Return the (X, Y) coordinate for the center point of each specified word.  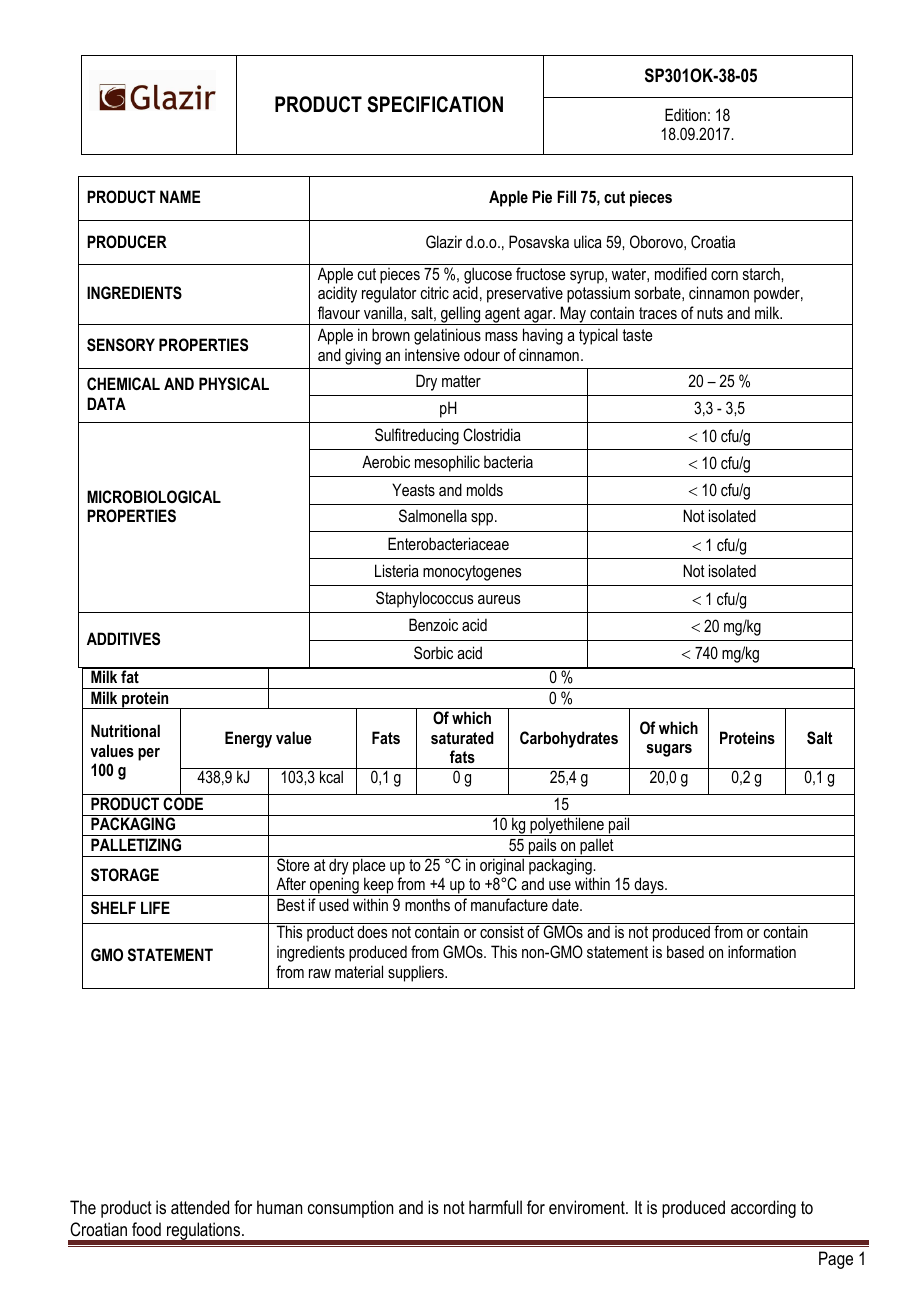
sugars (669, 750)
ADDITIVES (123, 639)
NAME (180, 196)
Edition (685, 114)
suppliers (417, 974)
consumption (350, 1209)
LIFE (155, 907)
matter (461, 381)
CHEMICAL (123, 383)
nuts (710, 313)
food (146, 1229)
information (762, 951)
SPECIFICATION (435, 104)
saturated (462, 737)
